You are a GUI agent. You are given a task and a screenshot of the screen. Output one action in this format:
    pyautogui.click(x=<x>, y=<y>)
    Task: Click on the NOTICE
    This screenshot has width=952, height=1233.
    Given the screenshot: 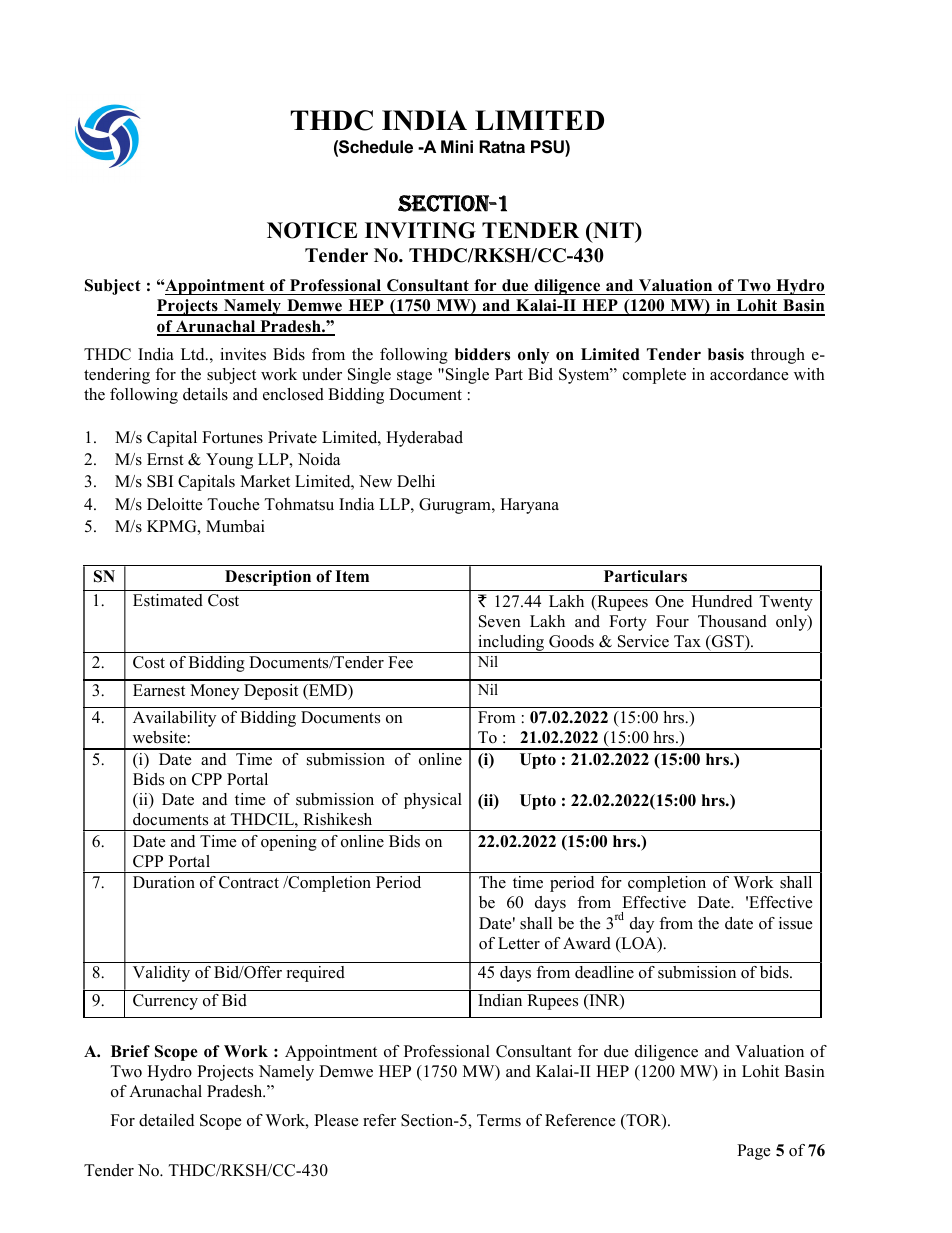 What is the action you would take?
    pyautogui.click(x=312, y=230)
